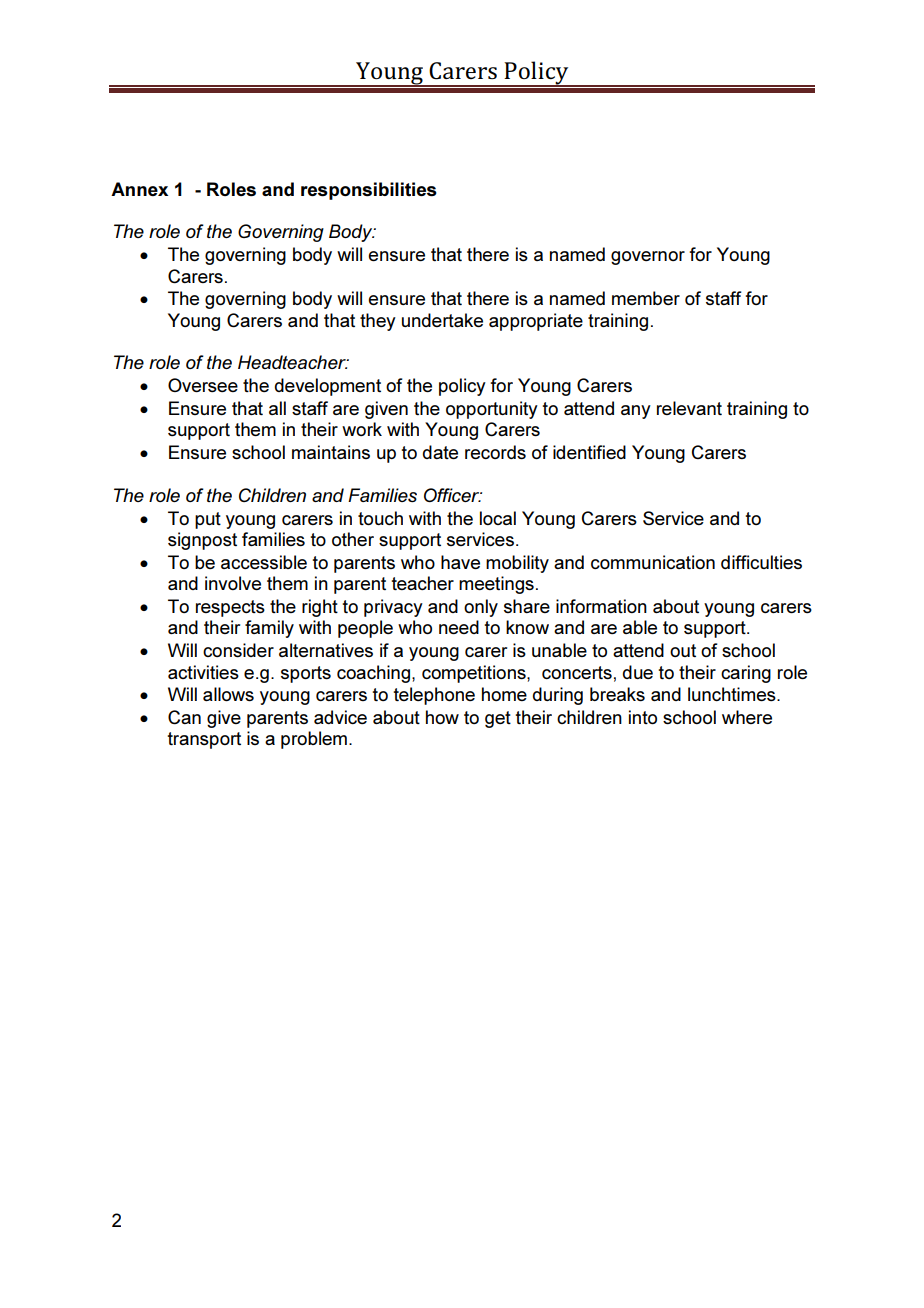 The height and width of the document is (1308, 924). I want to click on governor, so click(648, 258).
